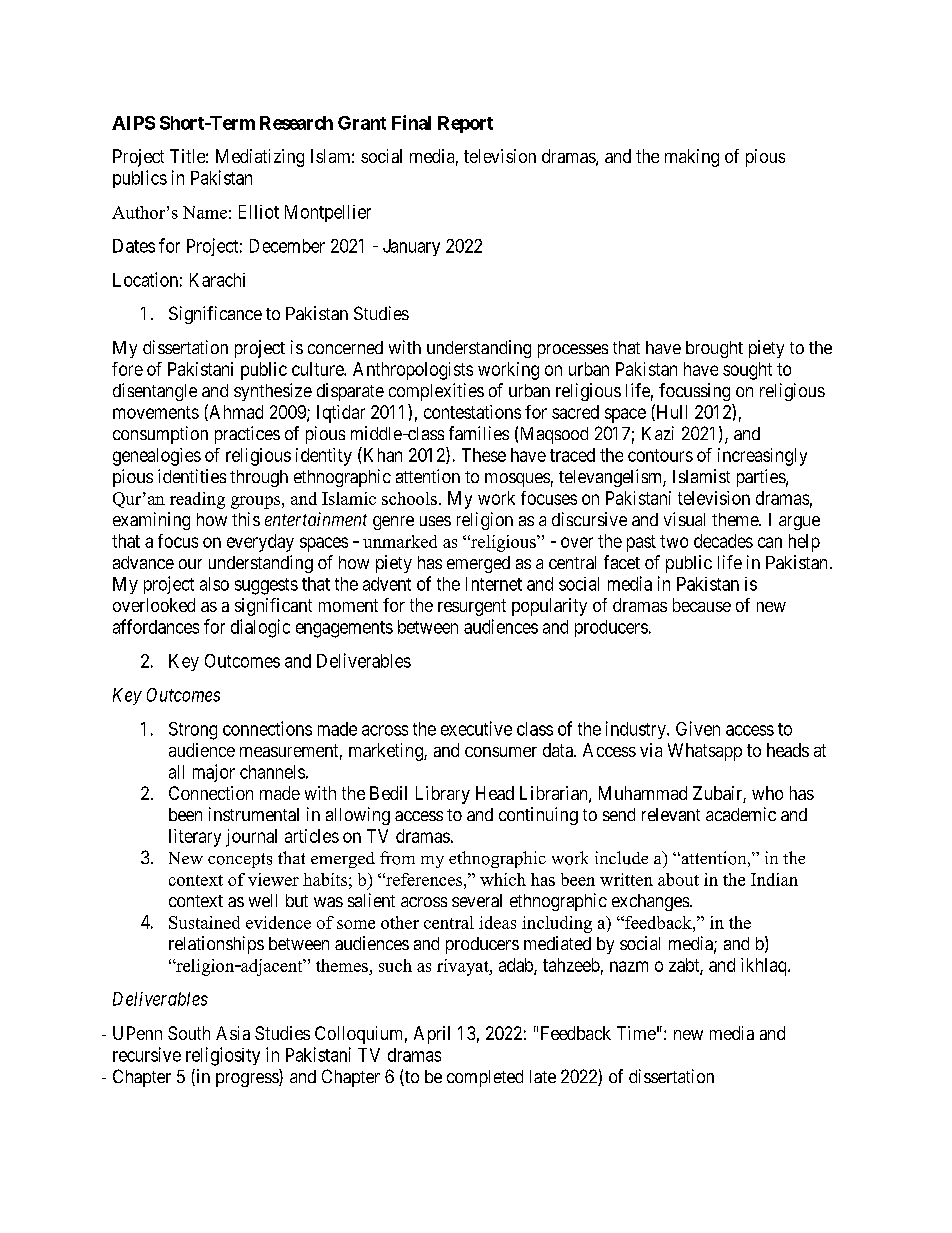 This screenshot has height=1233, width=952. I want to click on making, so click(692, 158).
